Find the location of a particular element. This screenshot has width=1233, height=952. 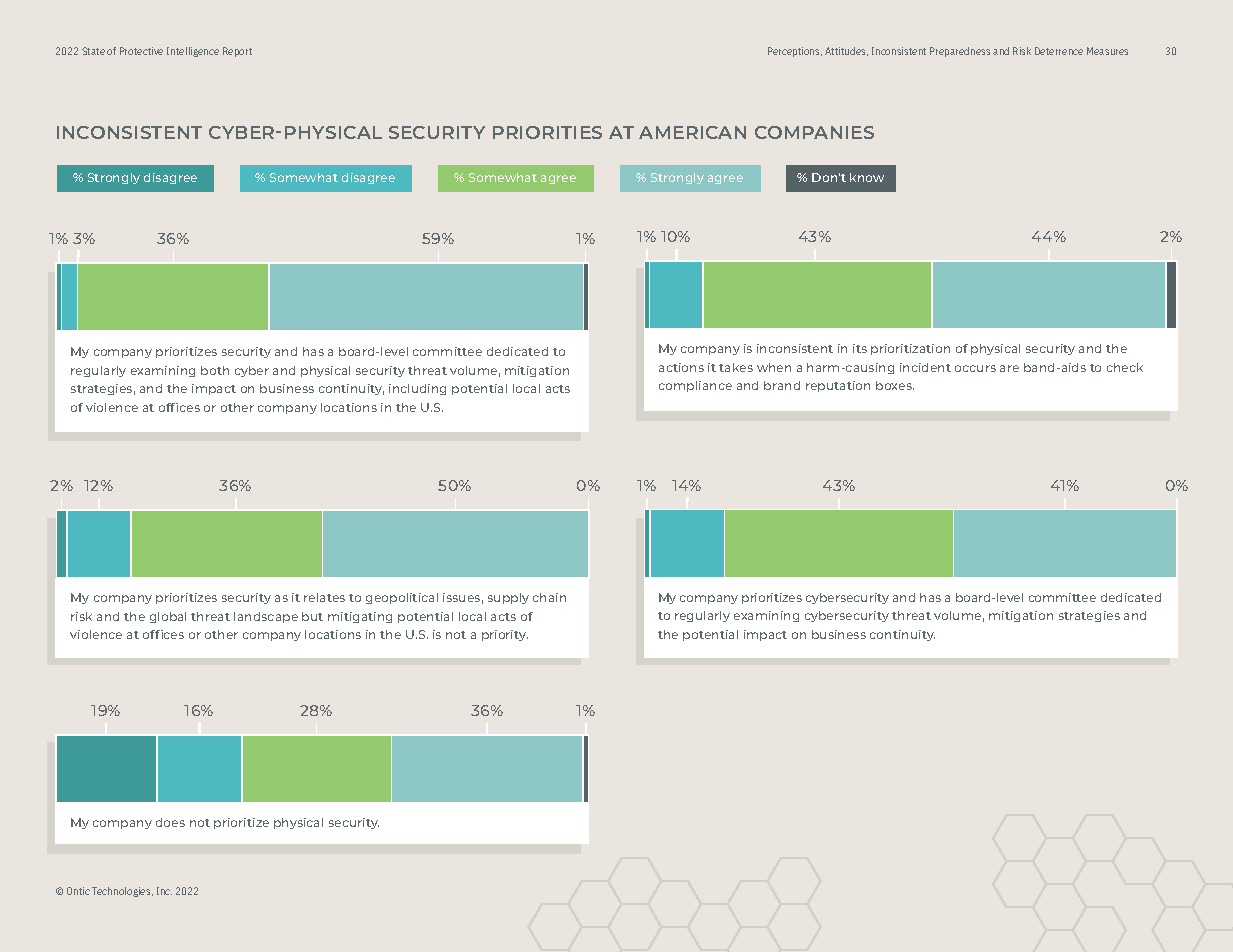

PRIORITIES is located at coordinates (547, 132).
